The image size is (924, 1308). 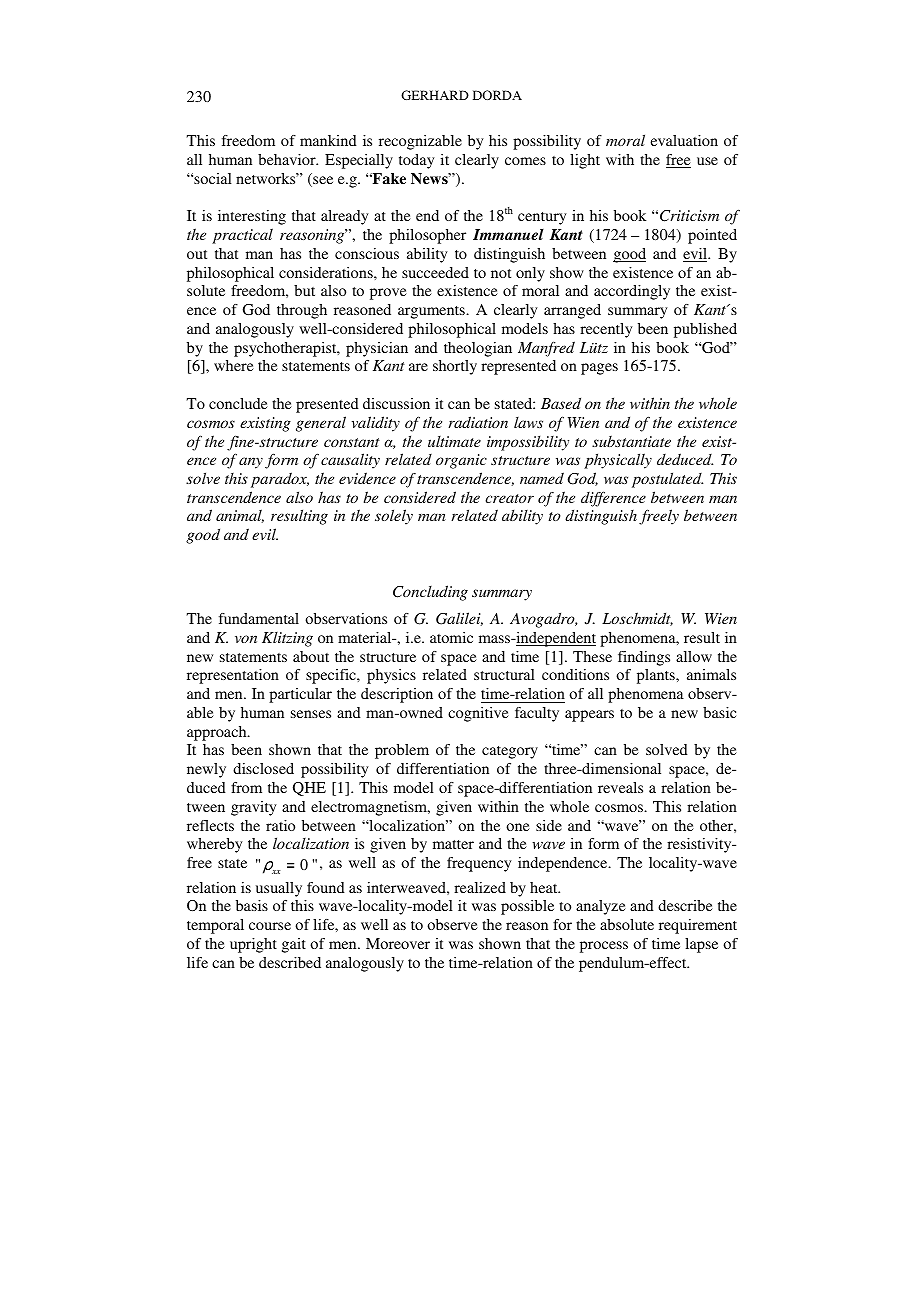 I want to click on evaluation, so click(x=684, y=140).
